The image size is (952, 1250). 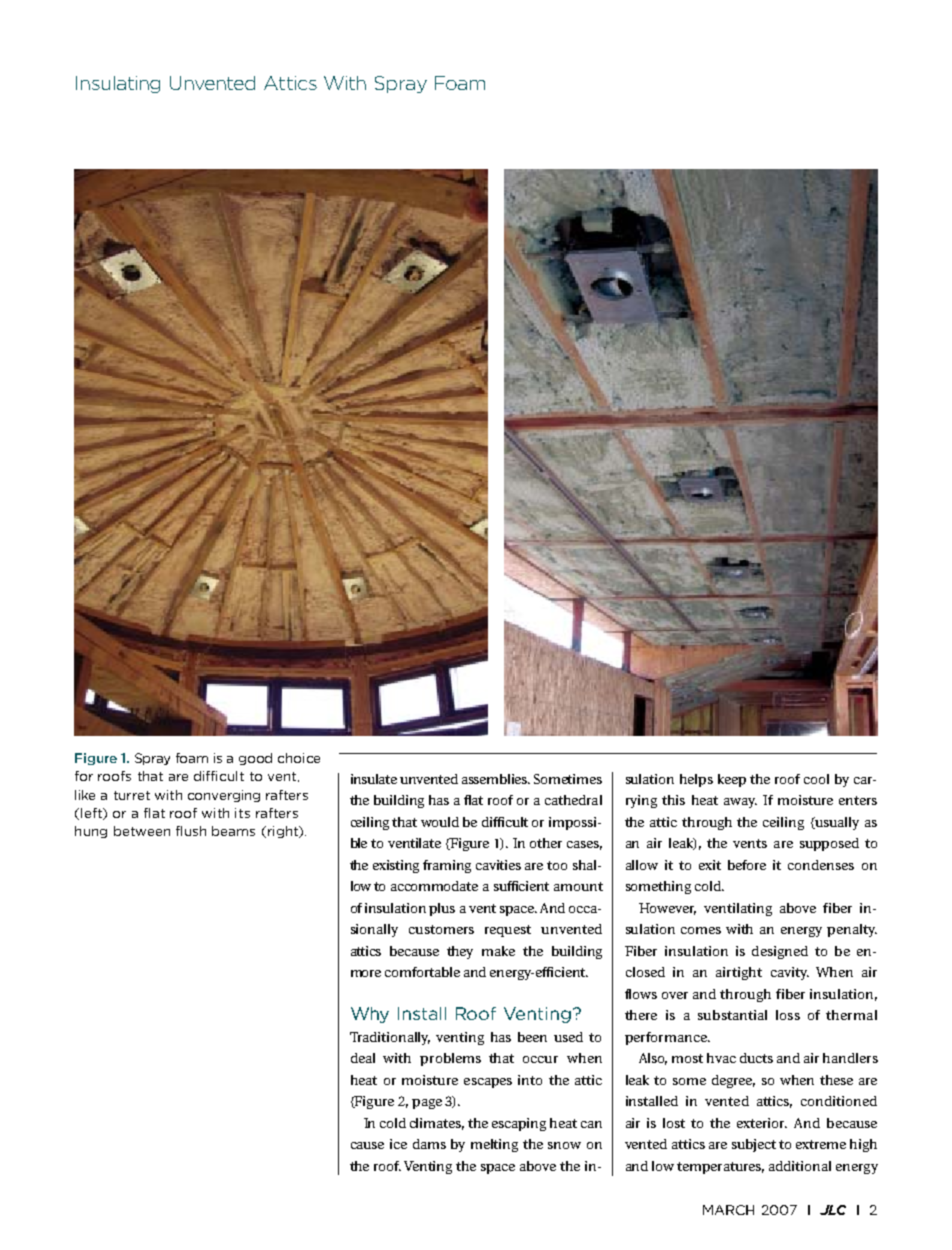 What do you see at coordinates (732, 780) in the screenshot?
I see `keep` at bounding box center [732, 780].
